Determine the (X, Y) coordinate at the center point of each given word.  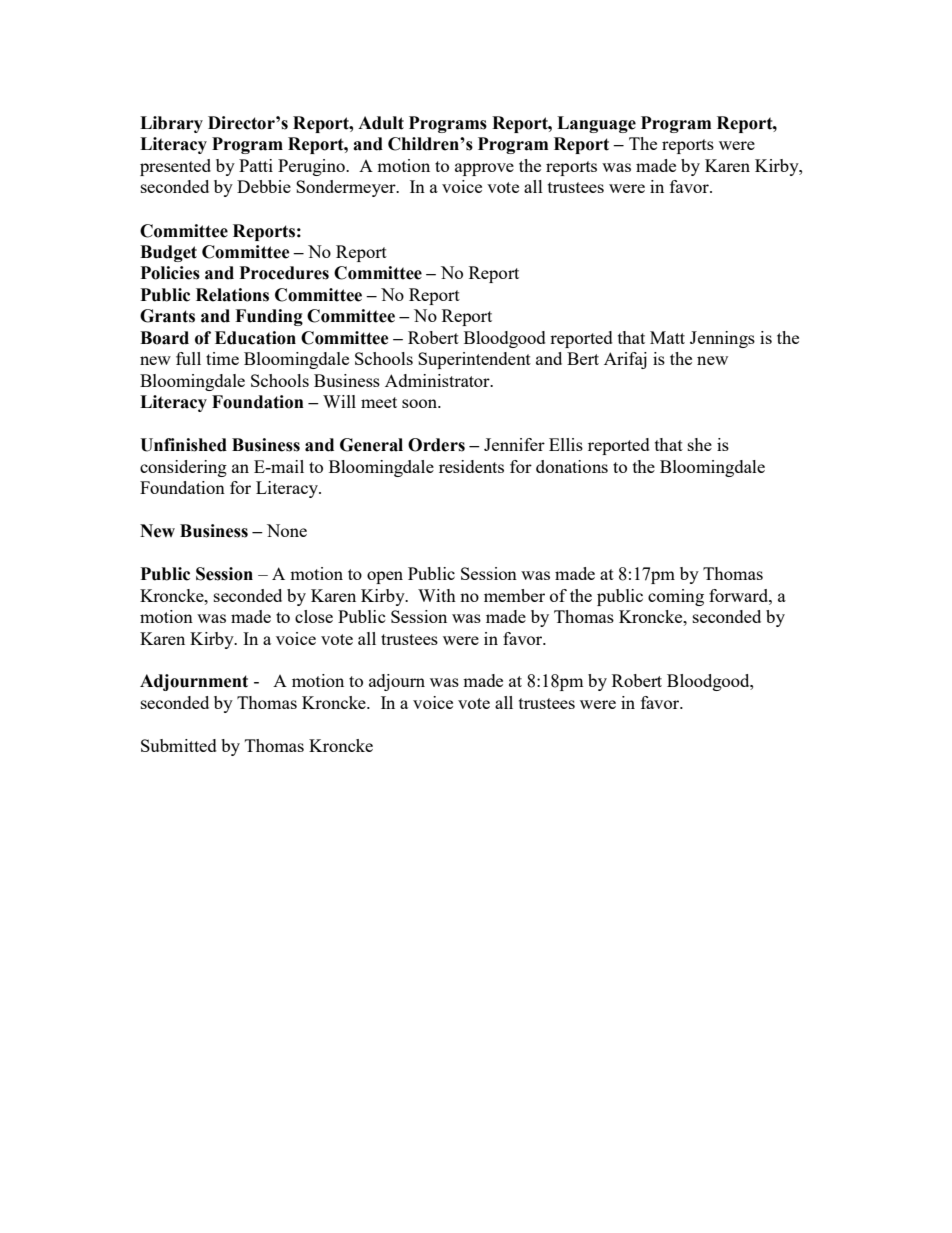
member (514, 595)
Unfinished (183, 445)
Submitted (179, 745)
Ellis (566, 444)
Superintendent (474, 360)
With (437, 595)
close (314, 616)
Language (596, 124)
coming (676, 597)
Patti (256, 165)
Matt (667, 337)
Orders (436, 445)
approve (484, 169)
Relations (232, 295)
